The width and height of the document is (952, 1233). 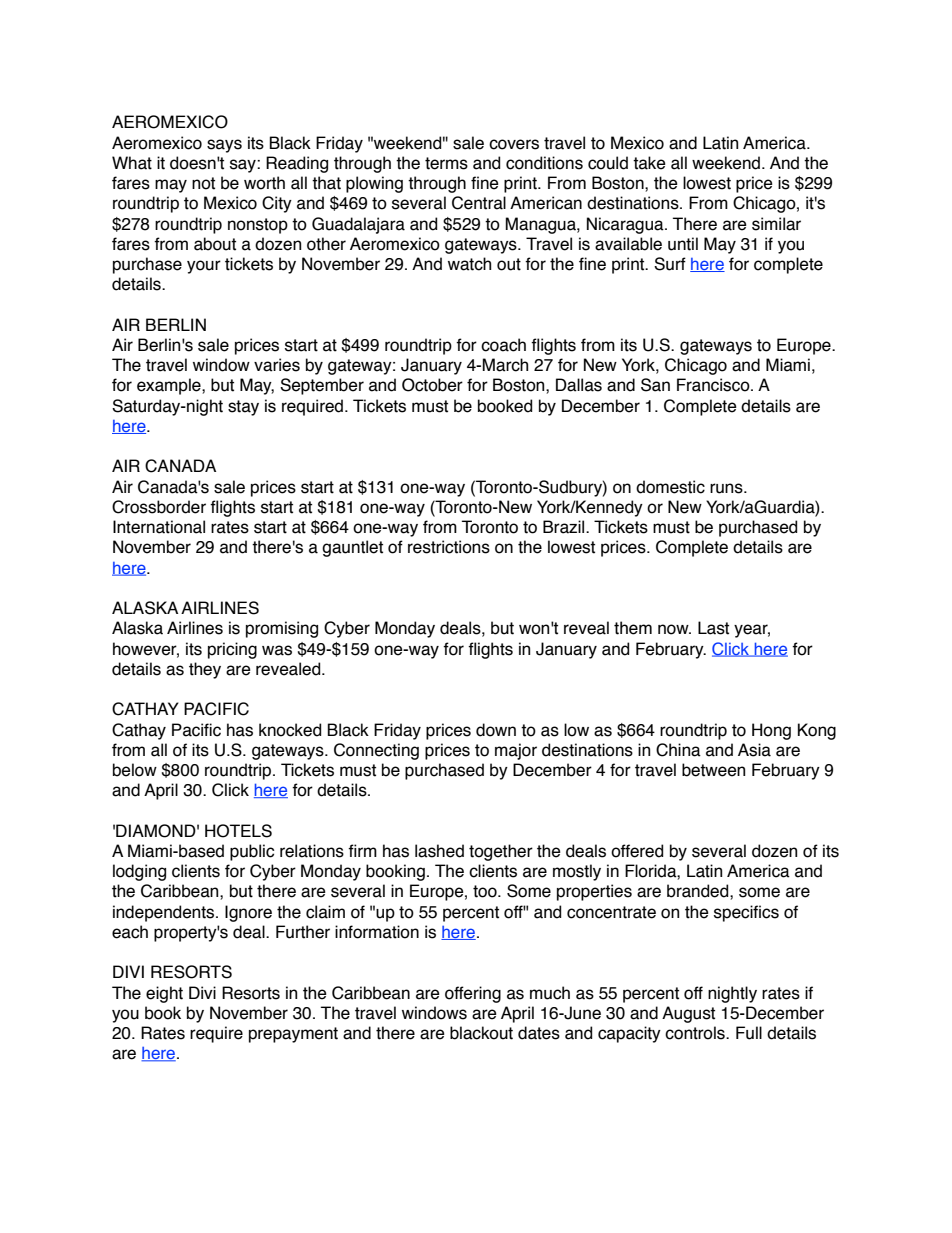 What do you see at coordinates (446, 163) in the document?
I see `terms` at bounding box center [446, 163].
